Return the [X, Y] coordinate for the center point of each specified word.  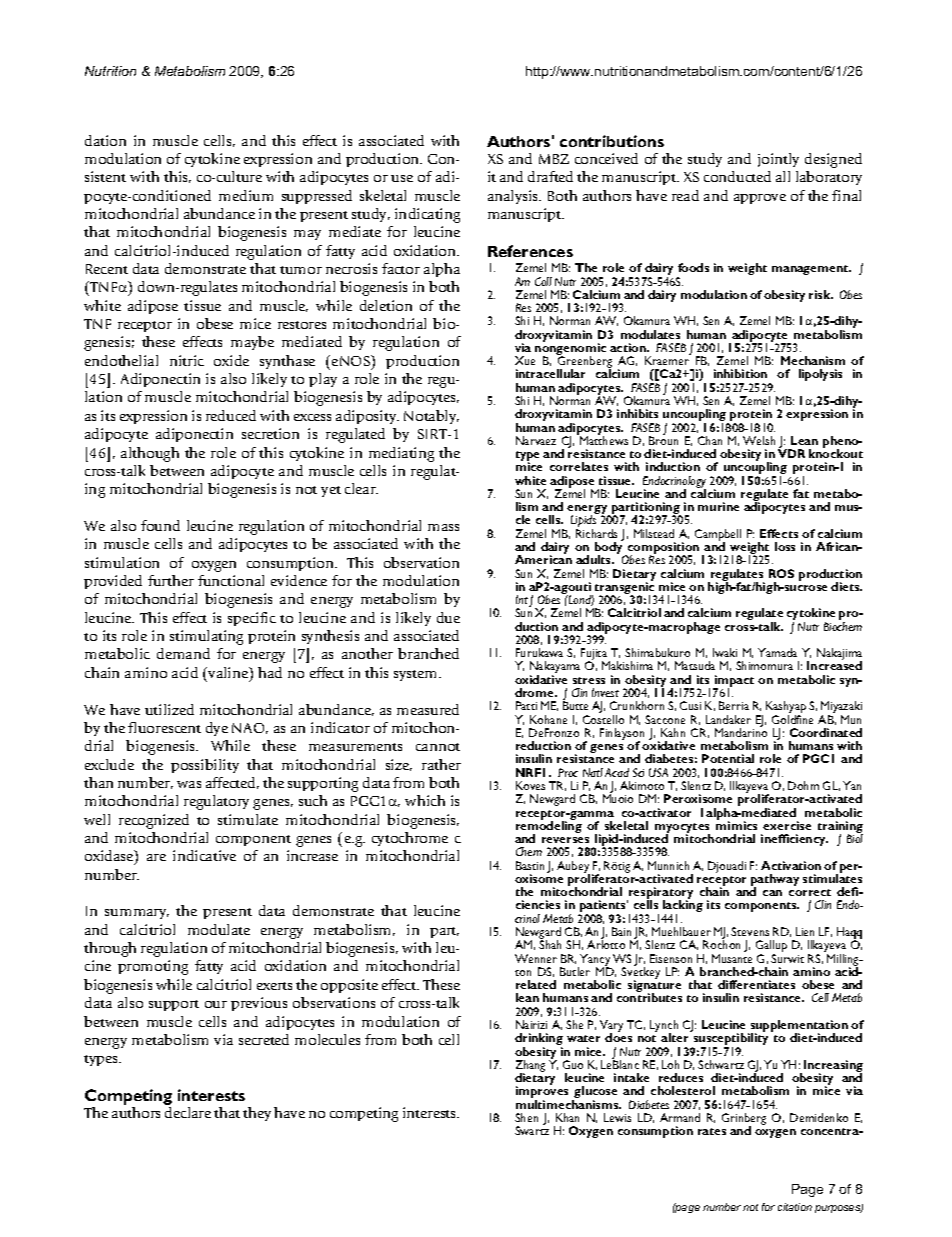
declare [188, 1112]
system [417, 675]
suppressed [317, 197]
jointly [778, 160]
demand [183, 653]
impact [733, 682]
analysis [514, 197]
